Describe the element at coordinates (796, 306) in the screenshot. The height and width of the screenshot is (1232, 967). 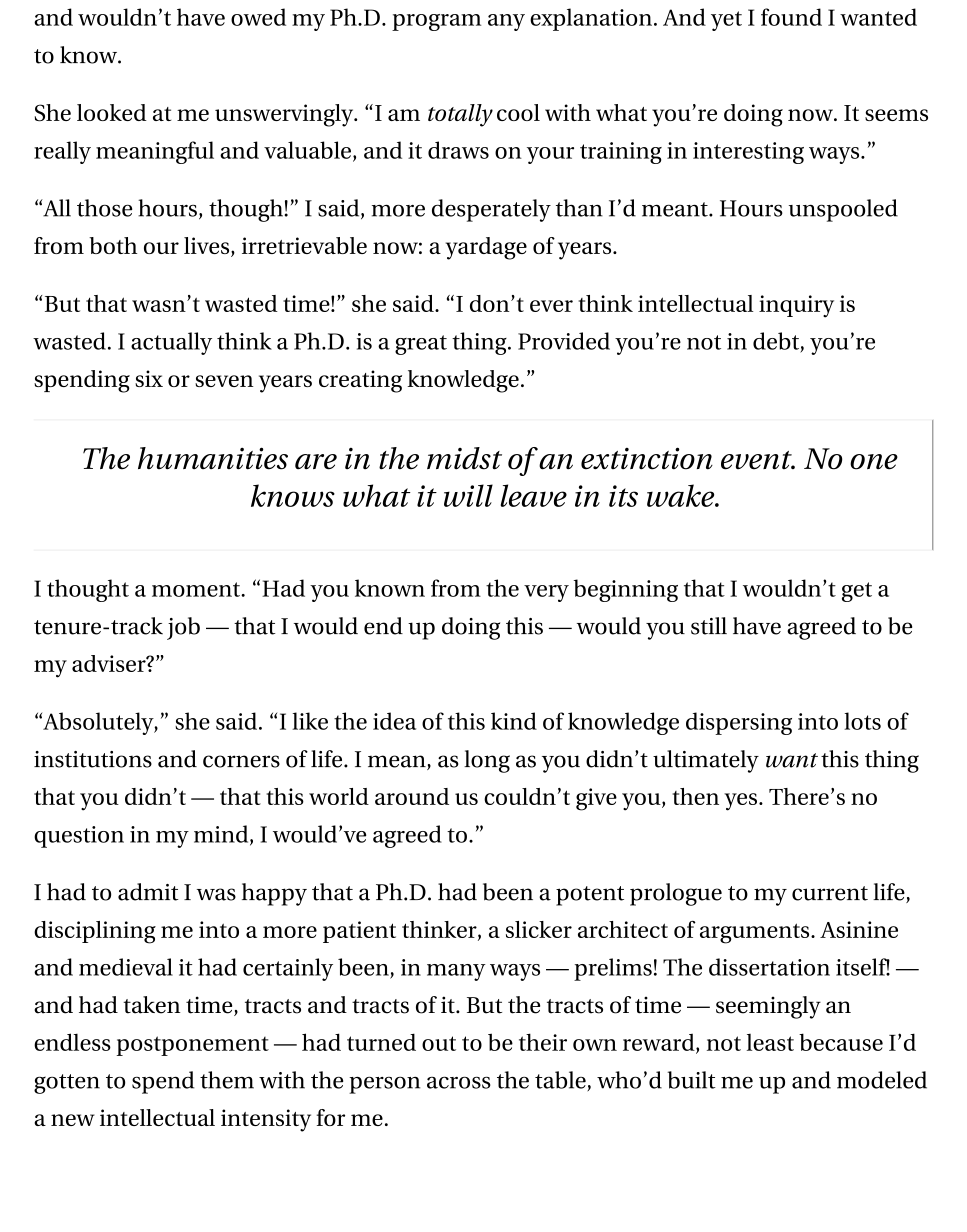
I see `inquiry` at that location.
